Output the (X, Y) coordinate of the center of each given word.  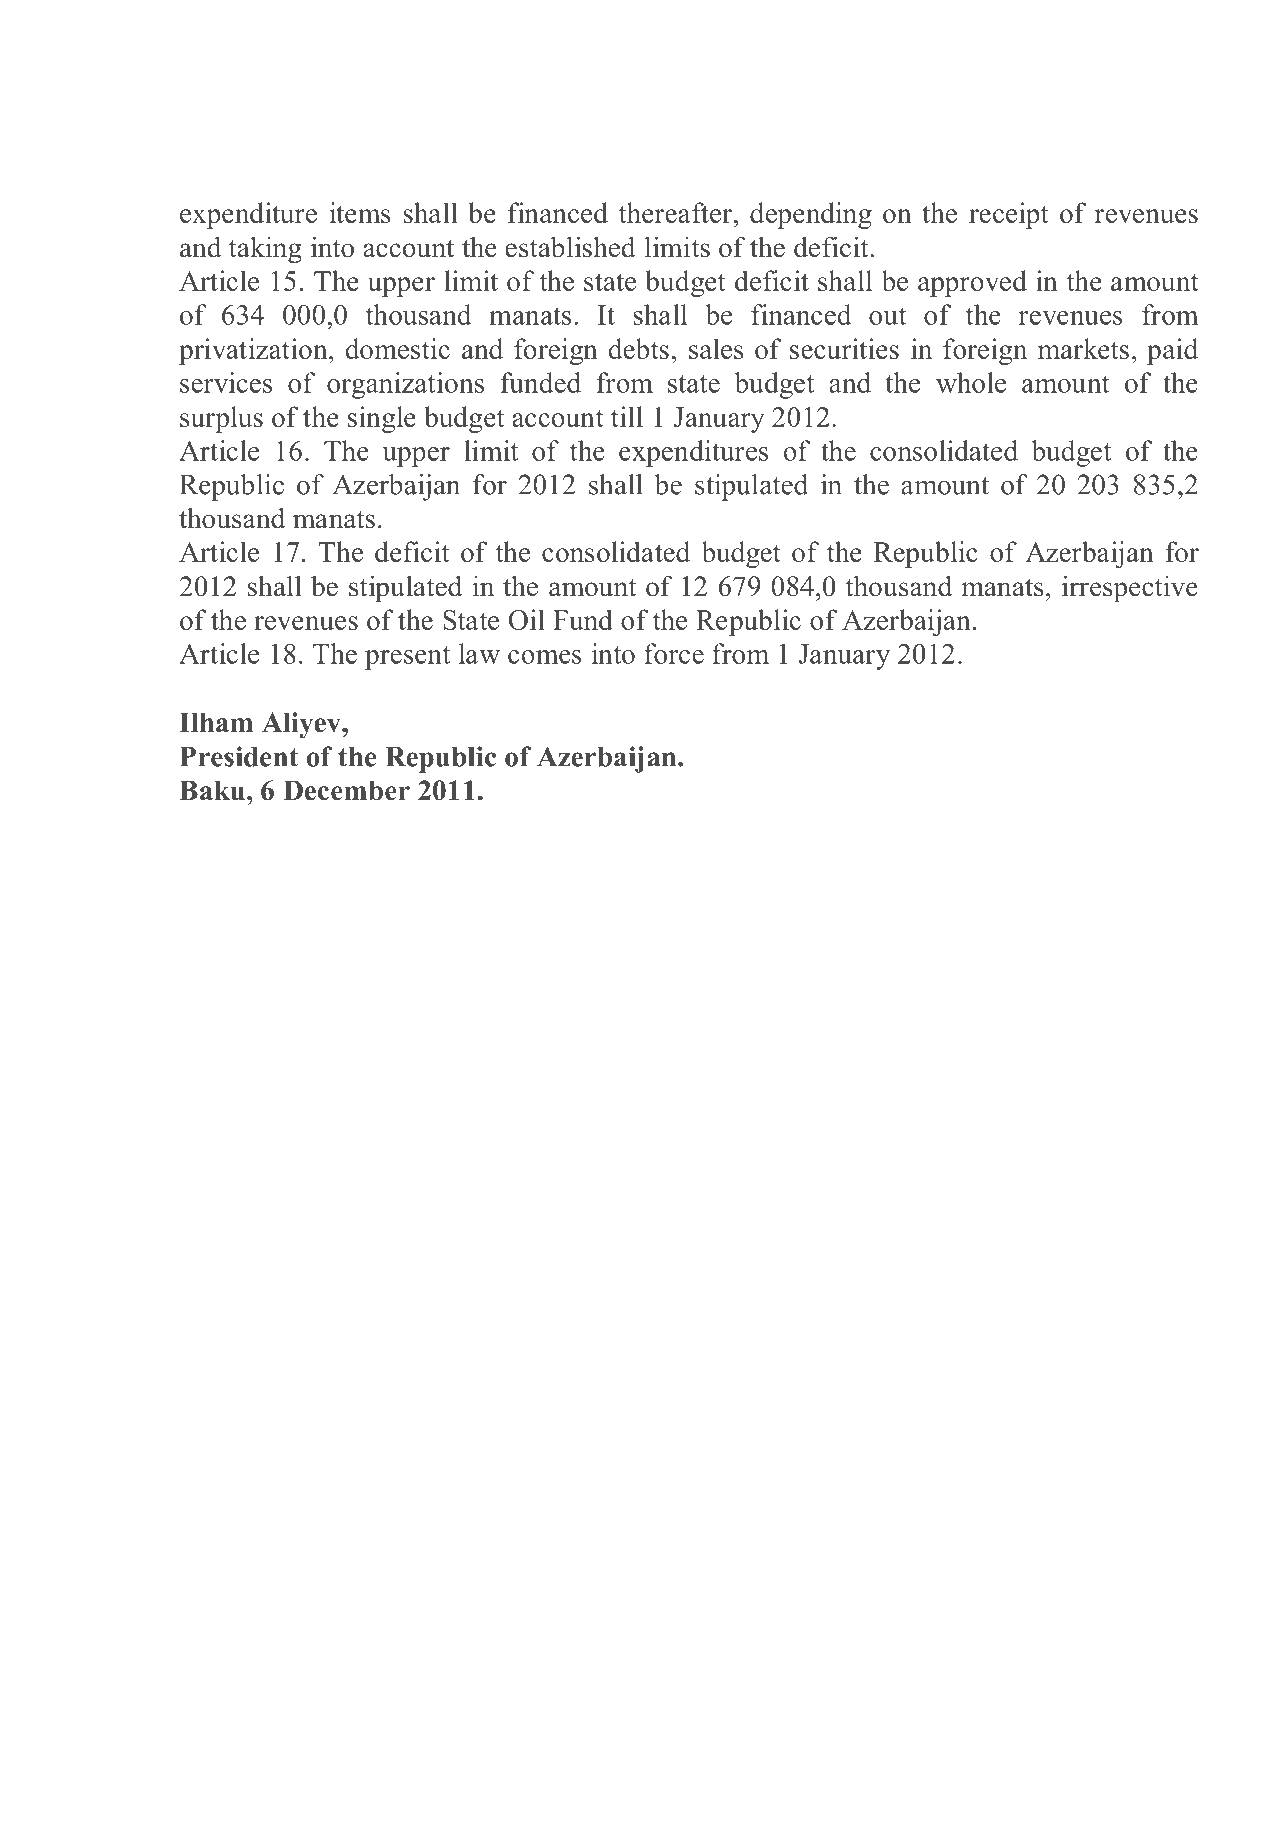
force (674, 653)
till (627, 416)
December (346, 790)
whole (971, 382)
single (382, 419)
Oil (527, 619)
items (360, 212)
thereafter (676, 212)
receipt (1008, 215)
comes (545, 657)
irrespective (1130, 589)
